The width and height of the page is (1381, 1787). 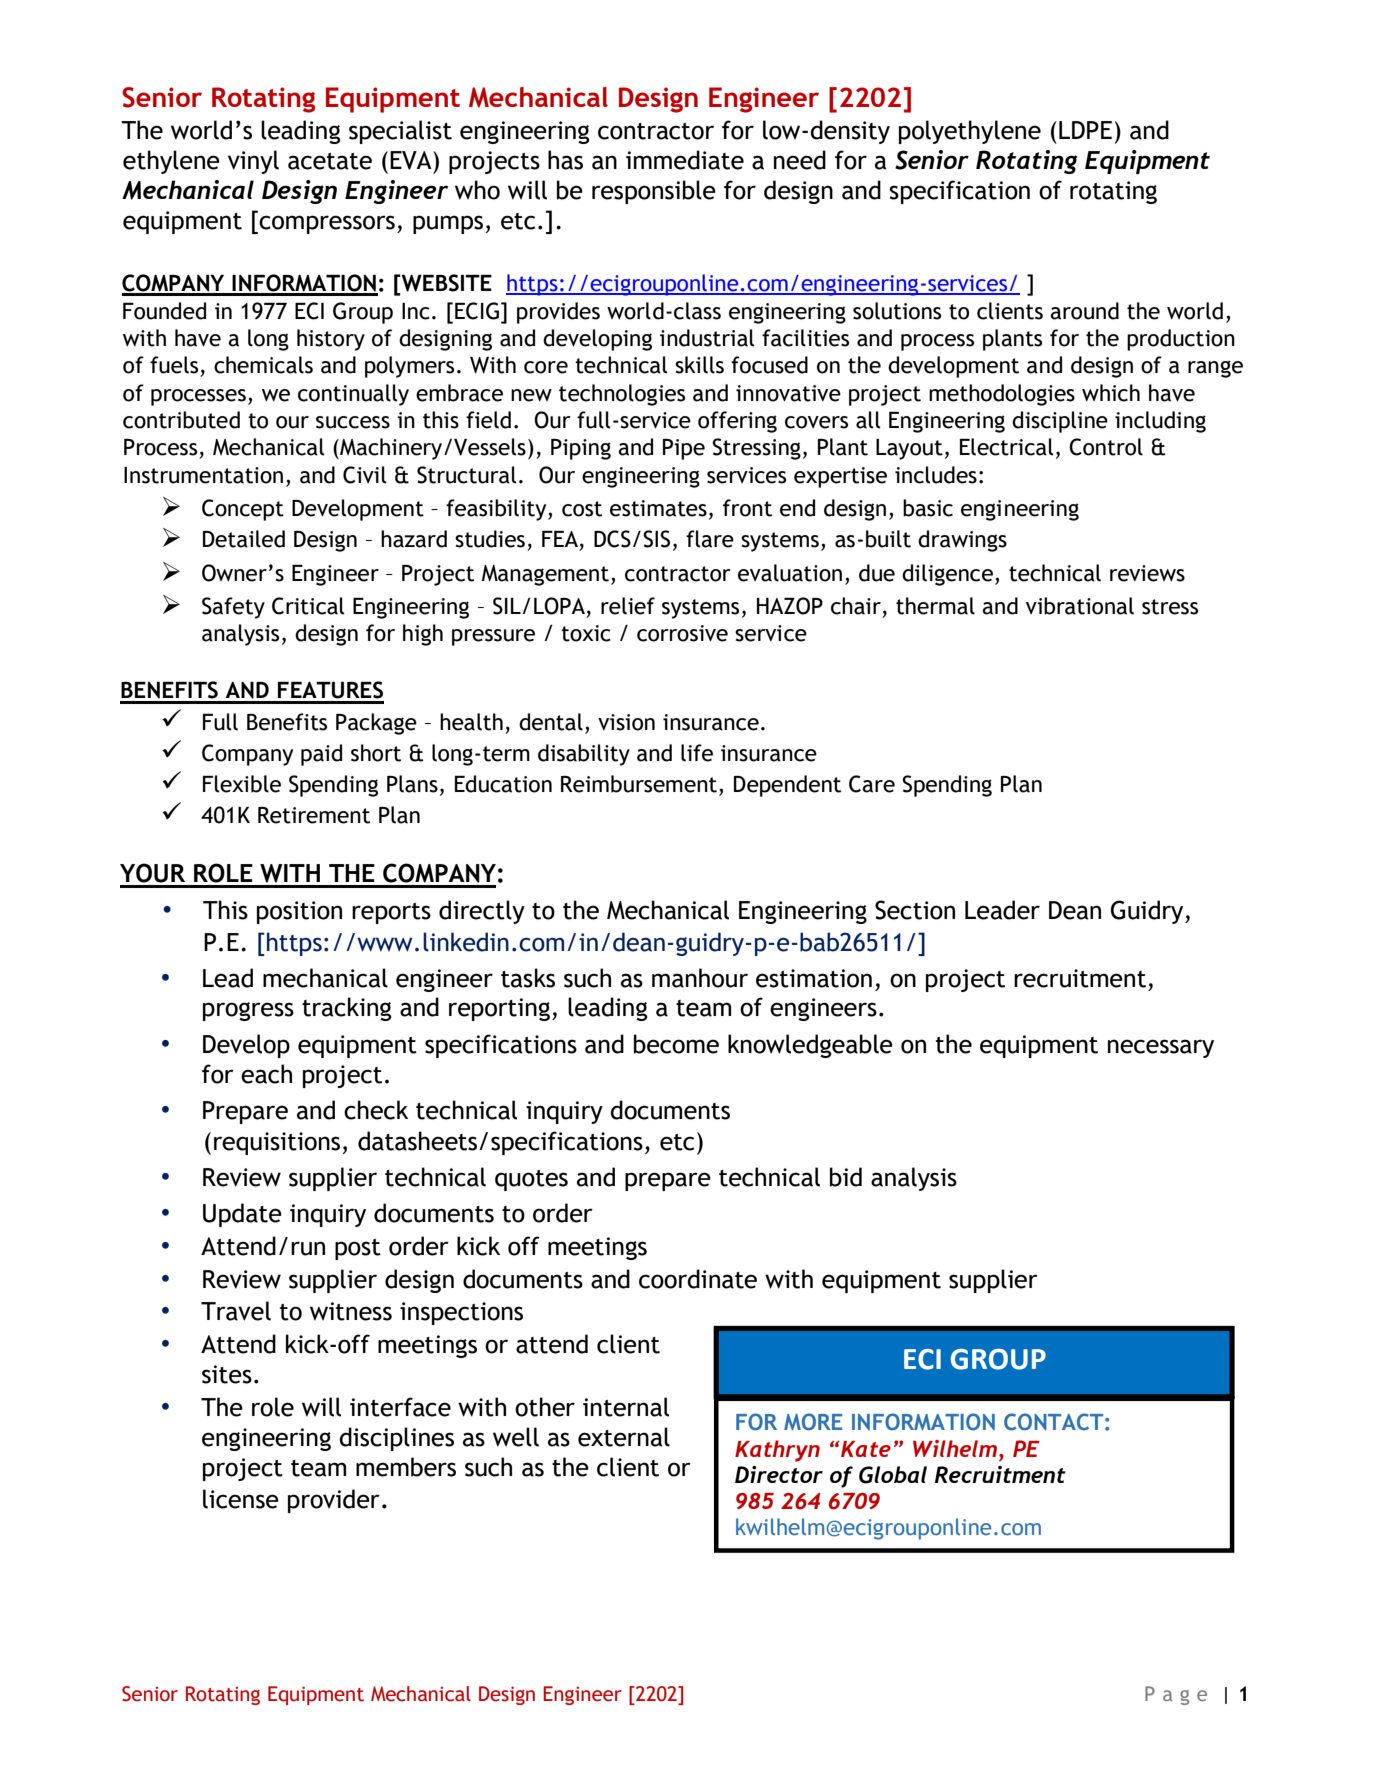 What do you see at coordinates (241, 1499) in the page?
I see `license` at bounding box center [241, 1499].
